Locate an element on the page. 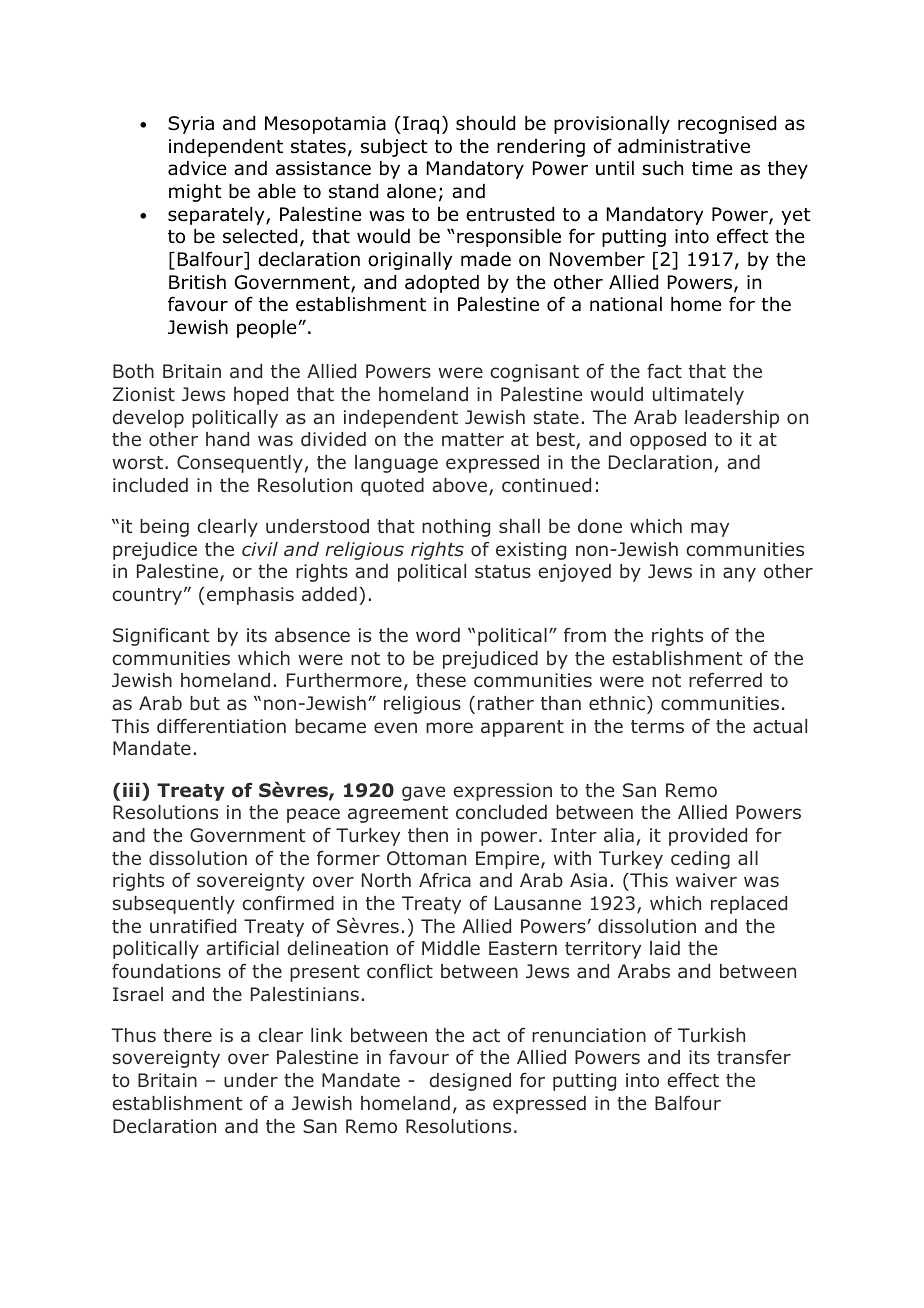 The image size is (924, 1308). hoped is located at coordinates (261, 396).
